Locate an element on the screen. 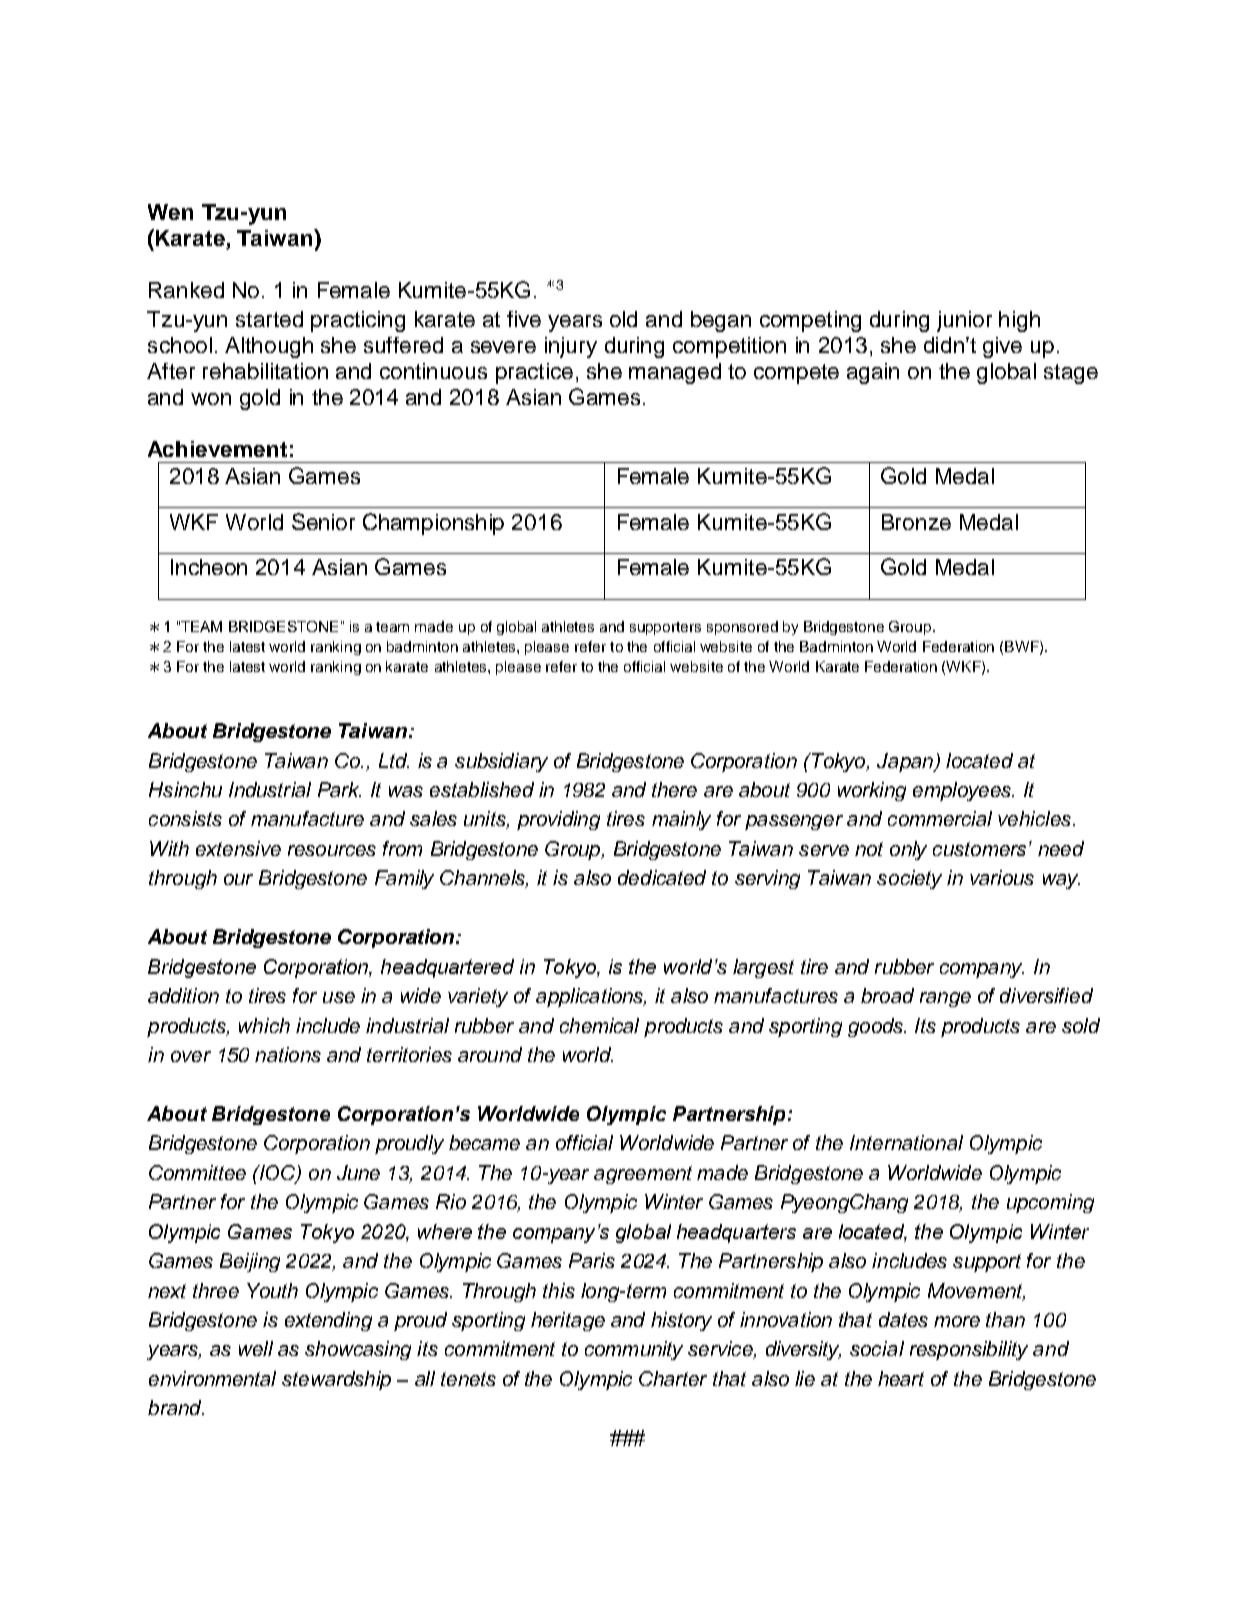 The image size is (1253, 1622). well is located at coordinates (256, 1348).
